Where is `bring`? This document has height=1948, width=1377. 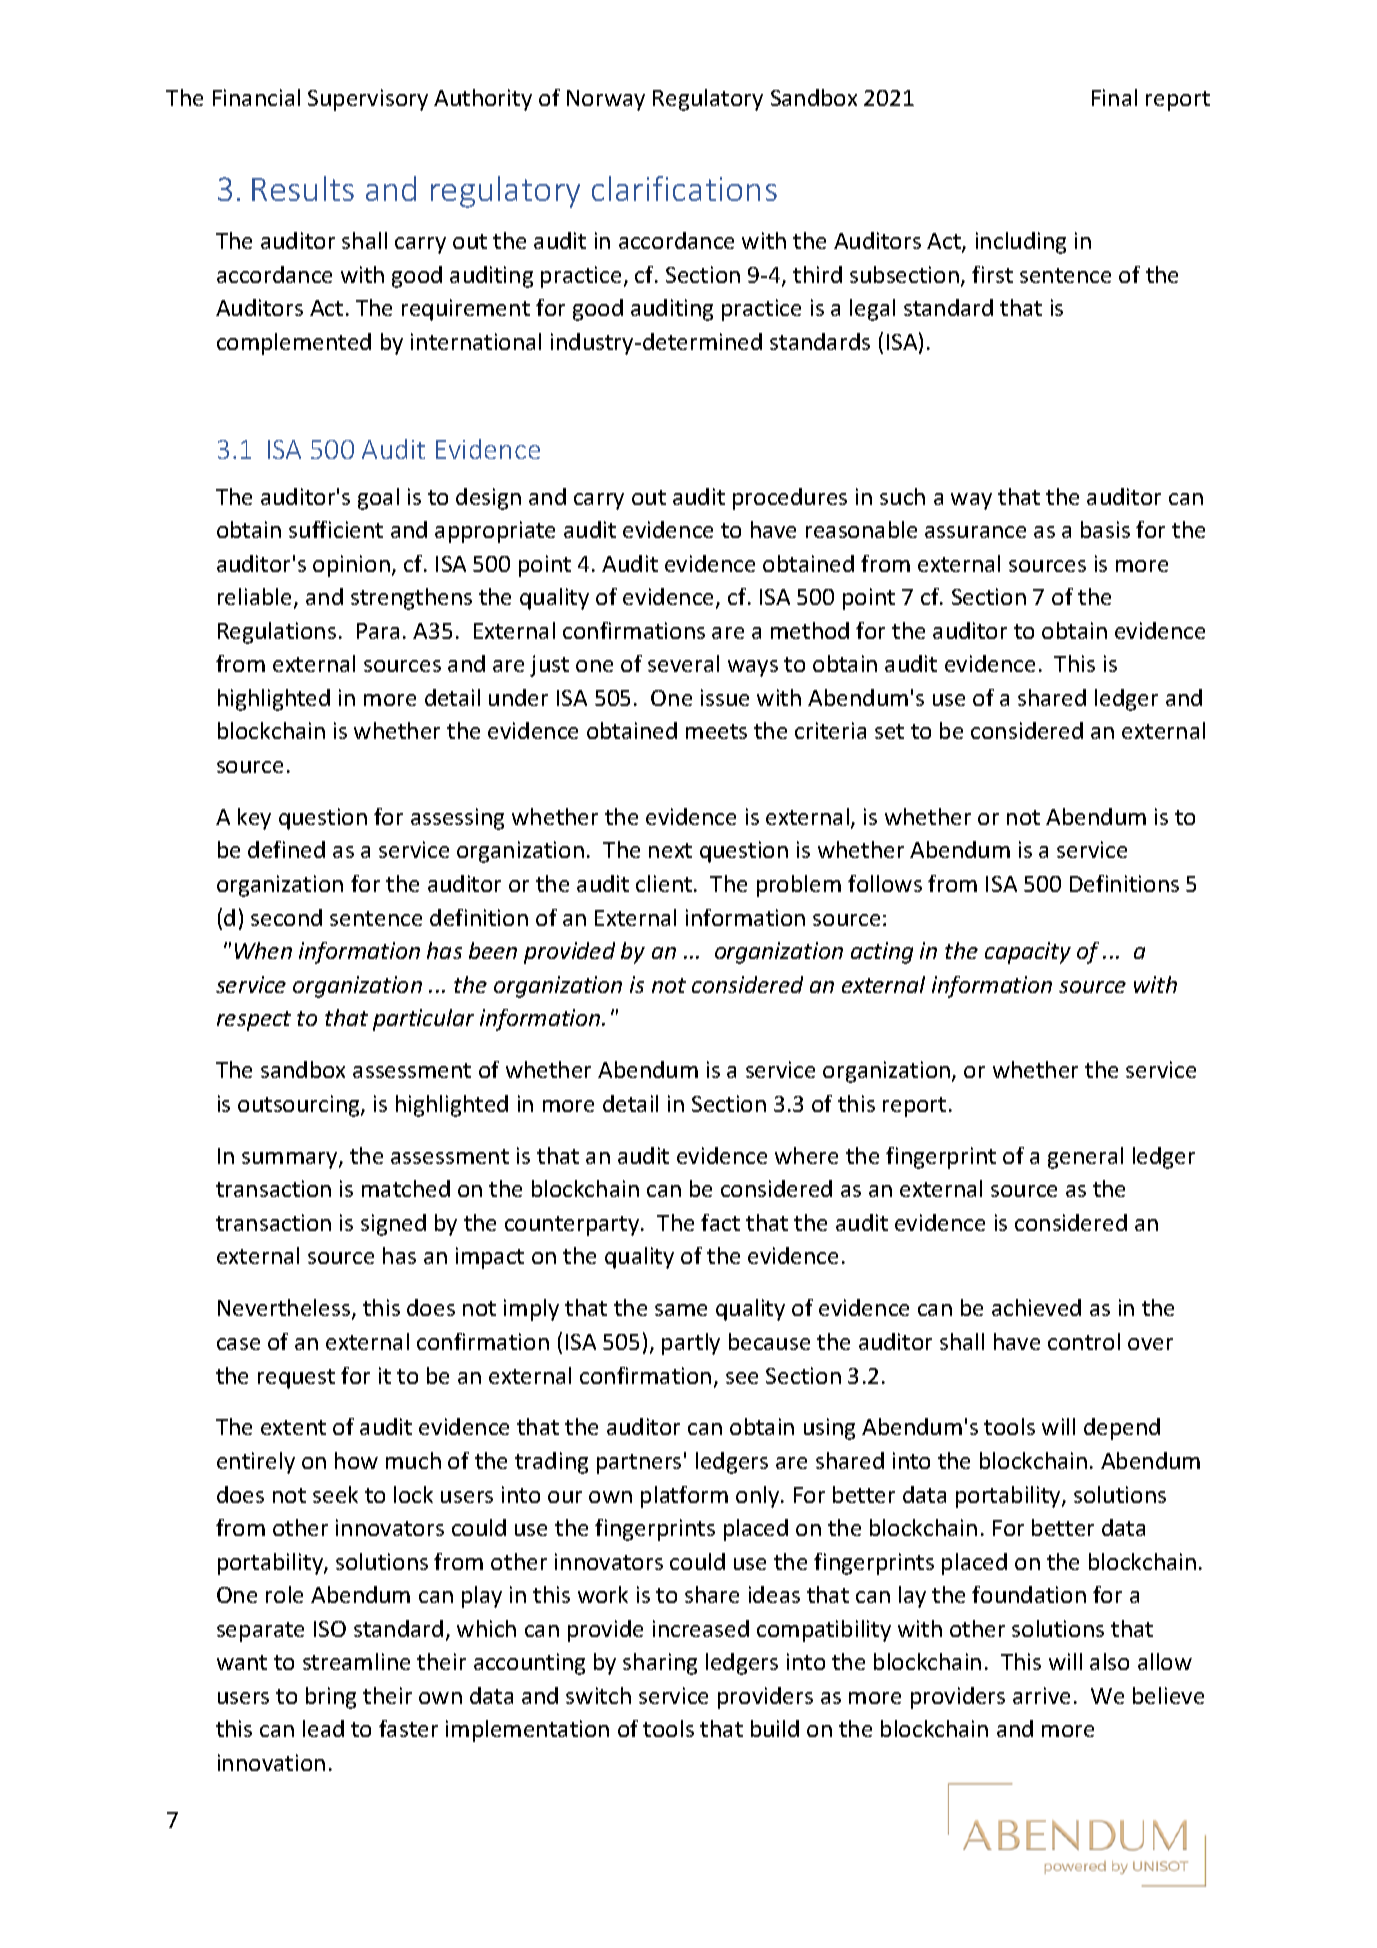 bring is located at coordinates (331, 1698).
